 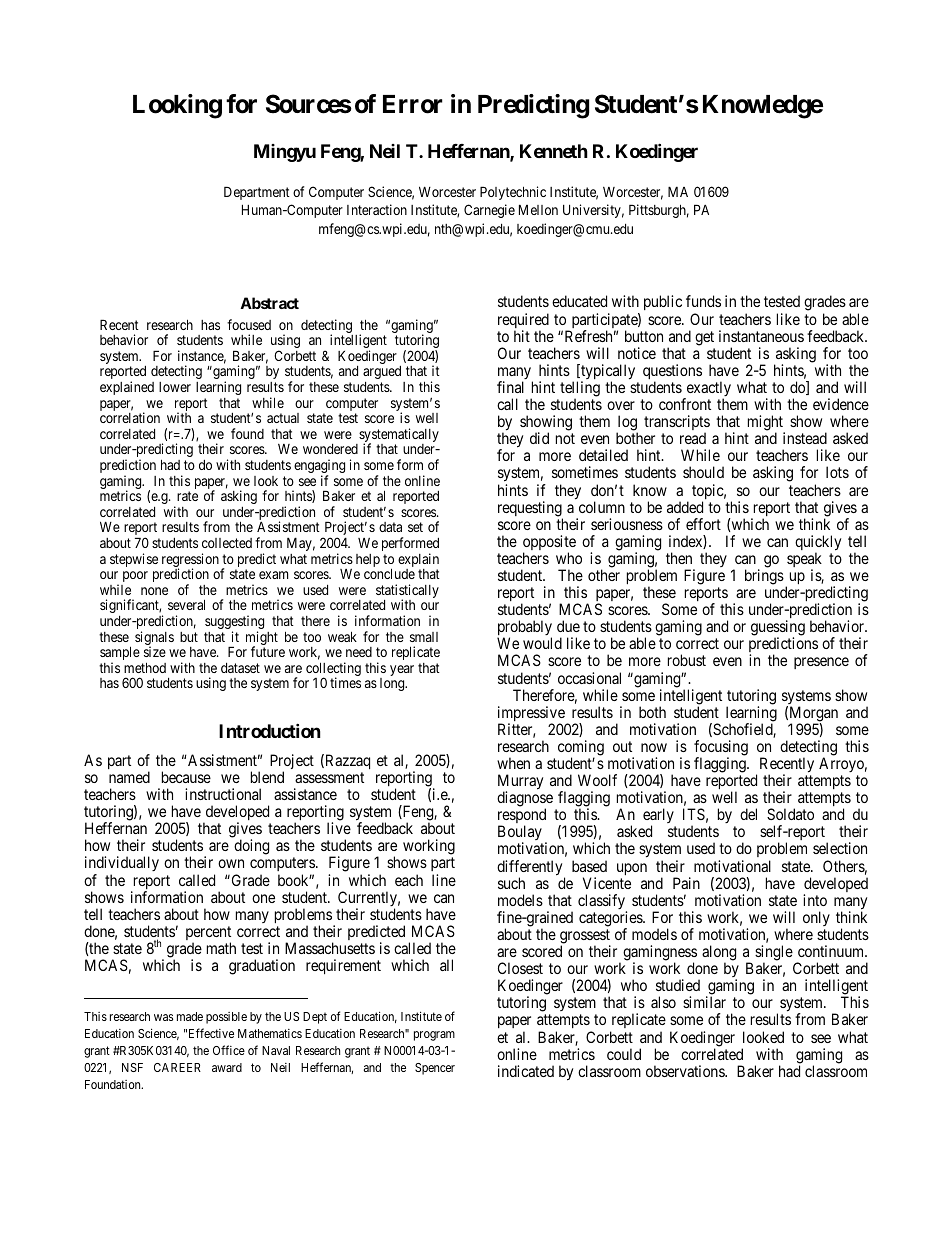 I want to click on observations, so click(x=686, y=1071).
